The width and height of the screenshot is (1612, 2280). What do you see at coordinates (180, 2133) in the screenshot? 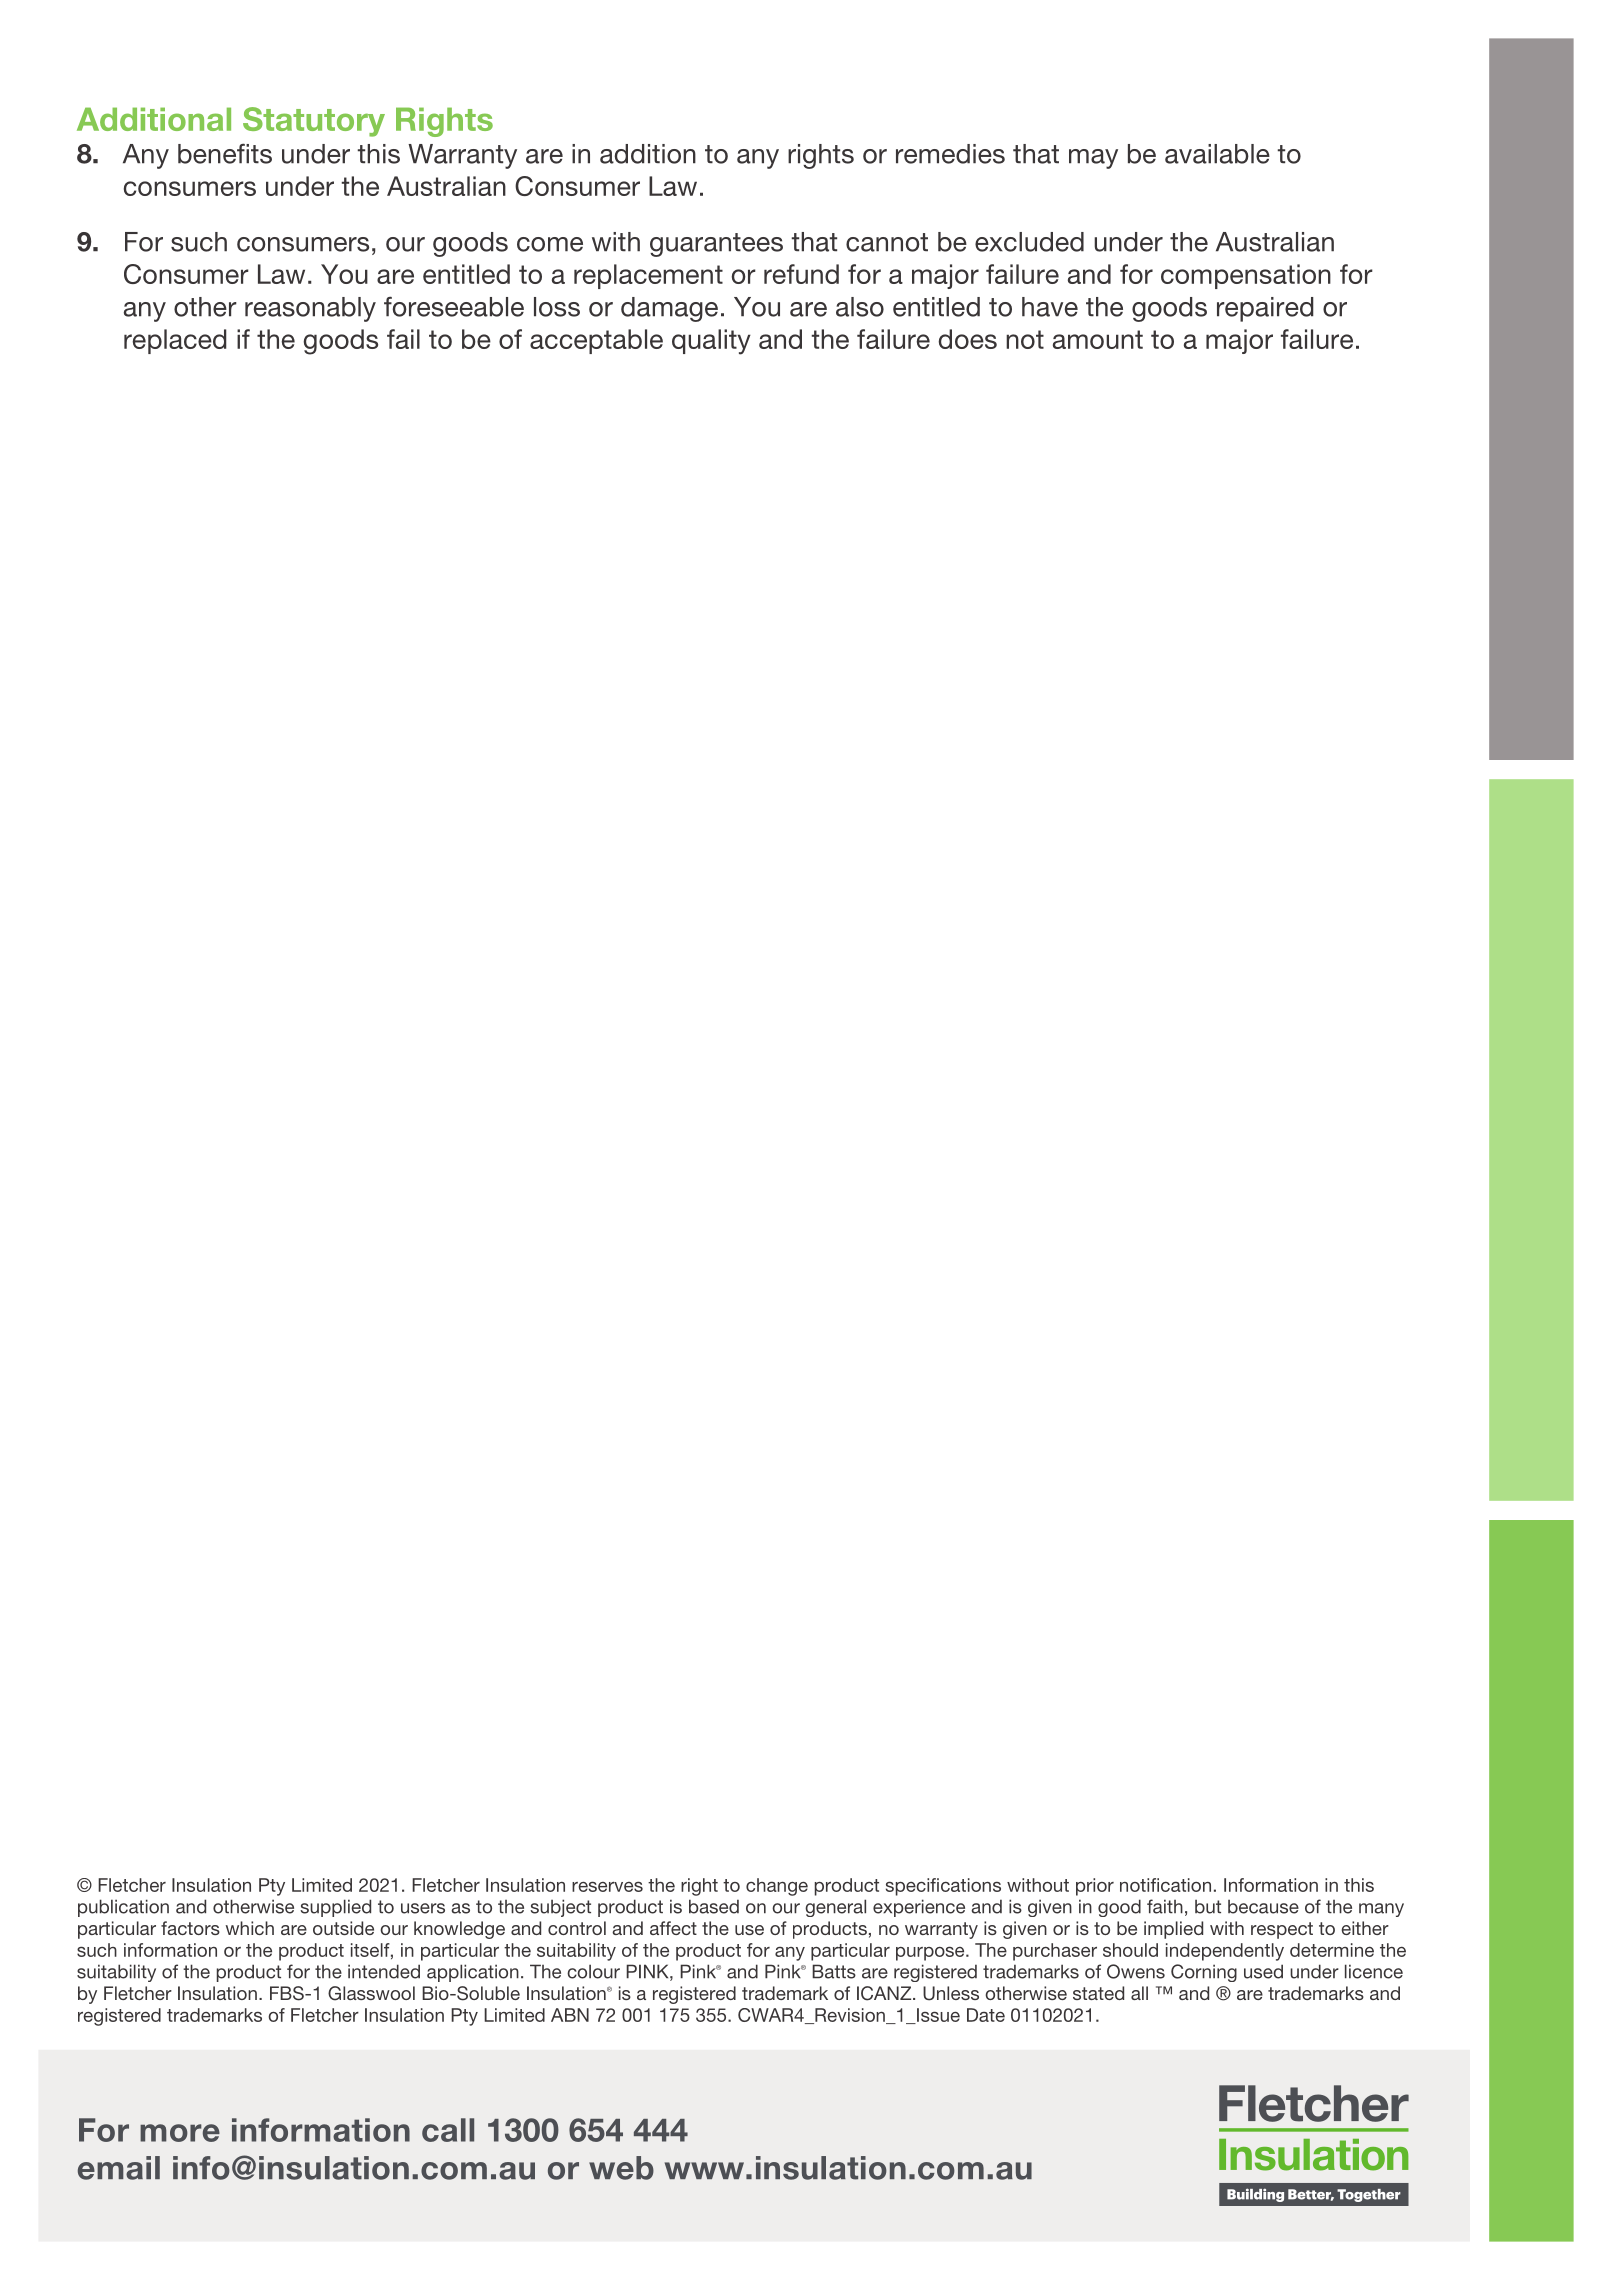
I see `more` at bounding box center [180, 2133].
